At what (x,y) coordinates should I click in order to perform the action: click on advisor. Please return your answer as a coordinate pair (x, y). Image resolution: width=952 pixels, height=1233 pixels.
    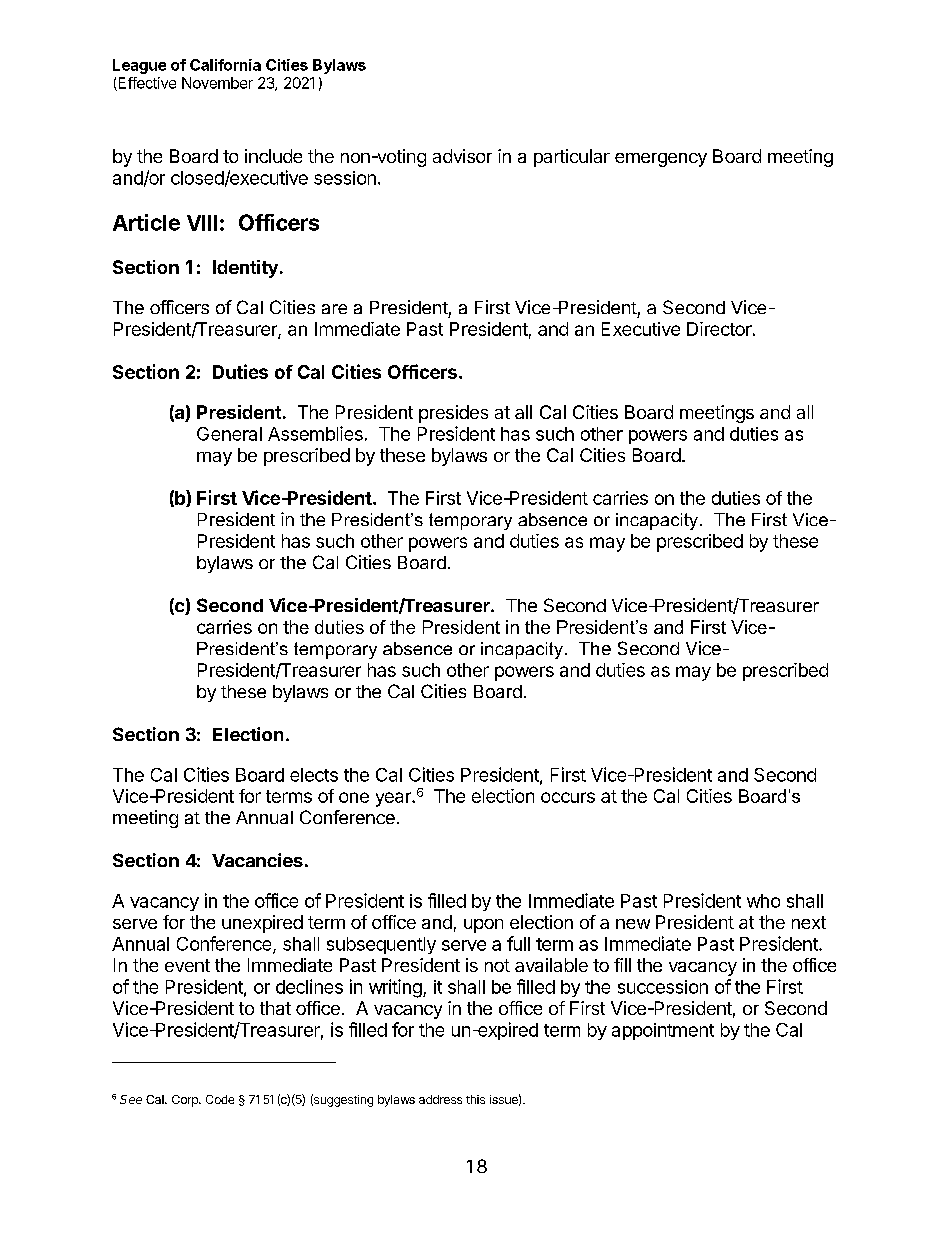
    Looking at the image, I should click on (462, 156).
